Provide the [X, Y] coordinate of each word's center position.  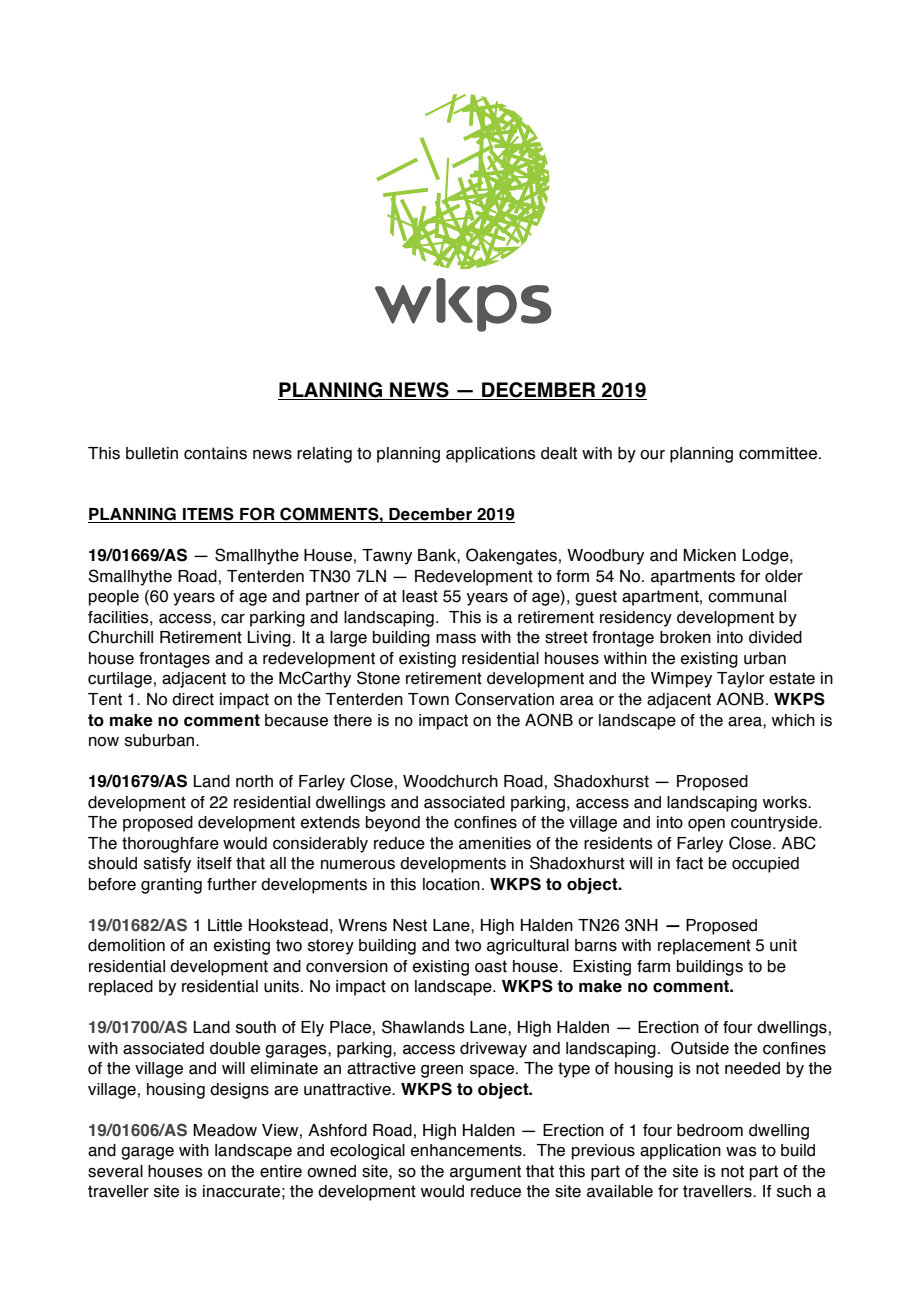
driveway [493, 1050]
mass [456, 639]
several [115, 1171]
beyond [393, 824]
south [256, 1027]
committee [778, 453]
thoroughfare [170, 845]
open [706, 825]
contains [215, 453]
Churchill [120, 637]
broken [685, 637]
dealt [559, 453]
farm [653, 966]
